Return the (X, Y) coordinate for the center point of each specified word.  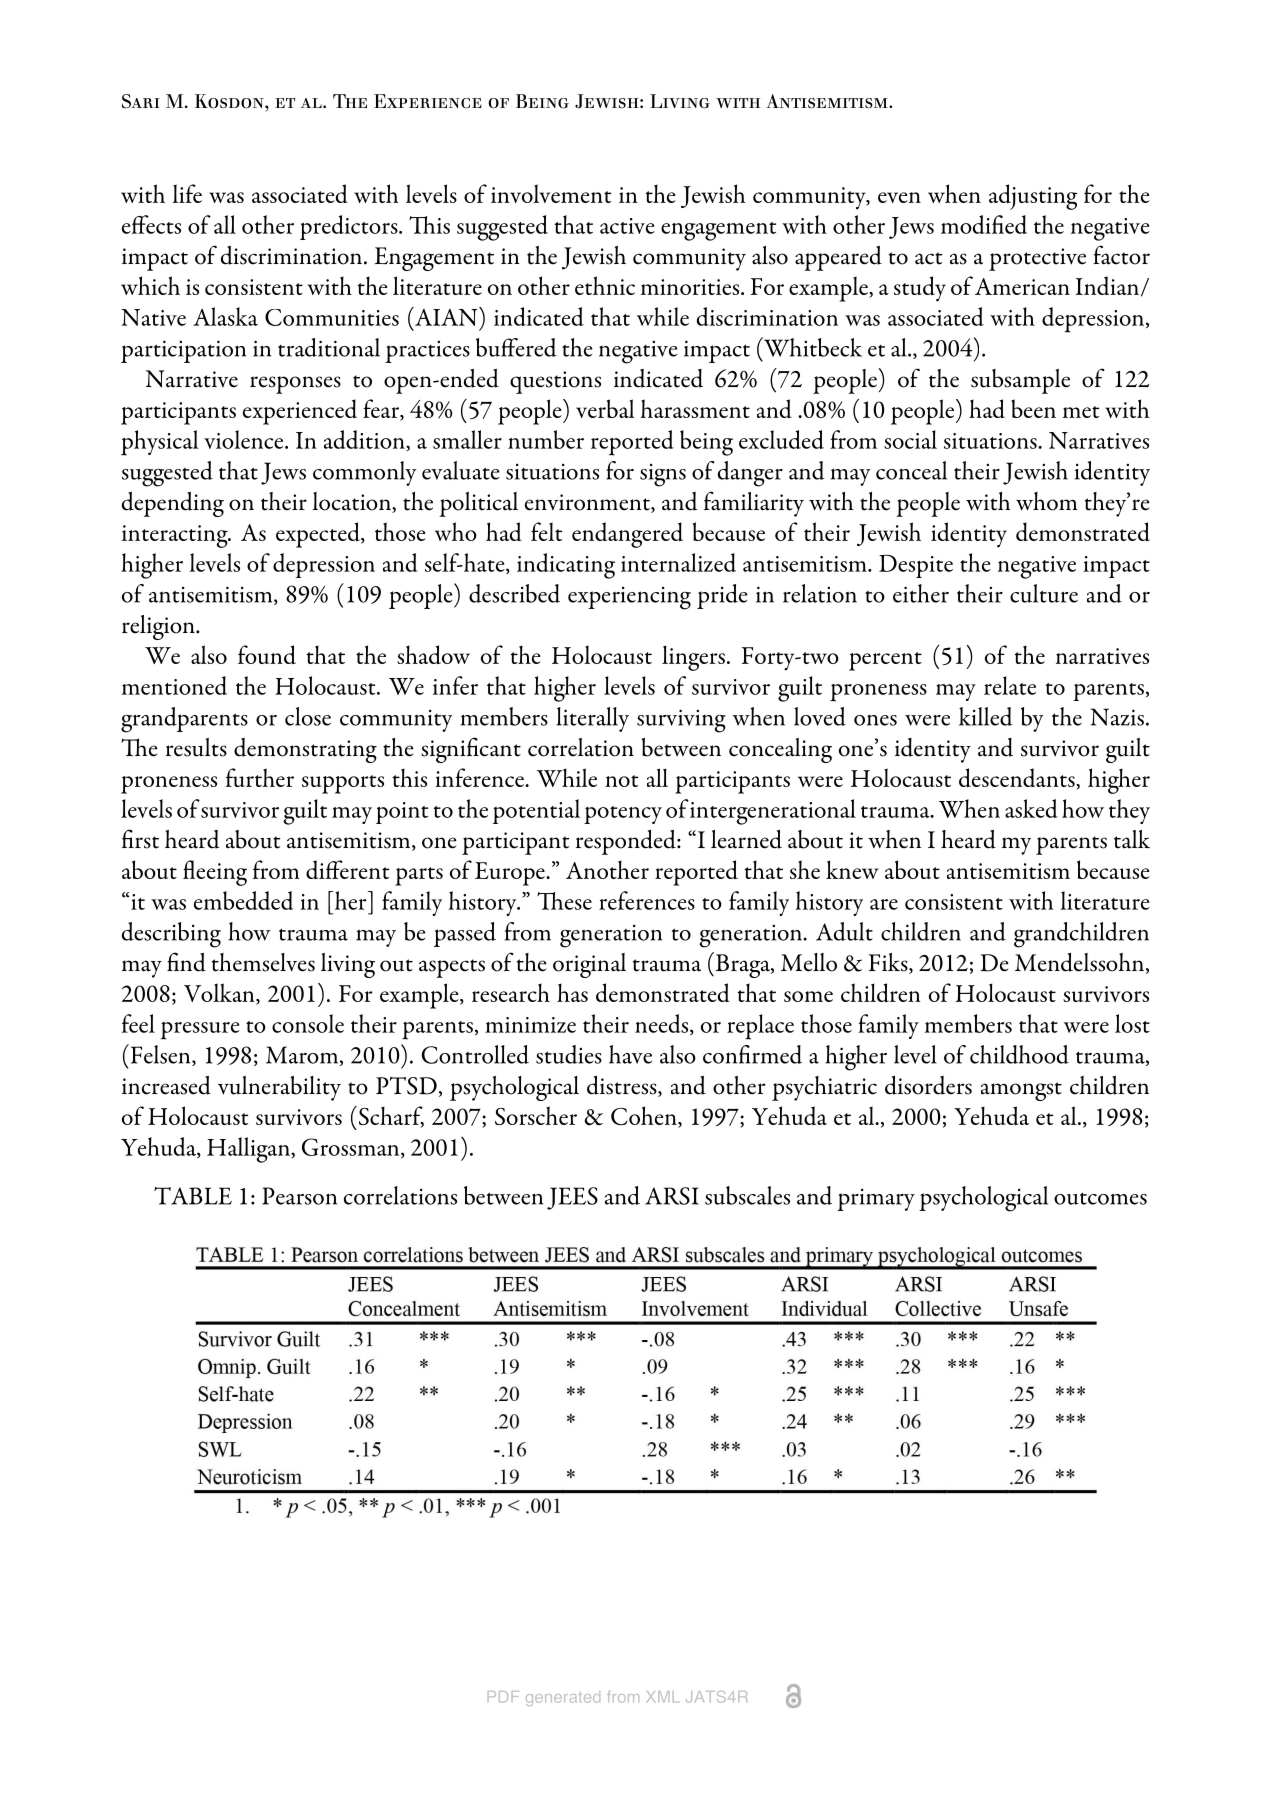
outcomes (1100, 1198)
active (627, 226)
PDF (503, 1696)
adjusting (1033, 197)
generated (563, 1698)
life (187, 193)
